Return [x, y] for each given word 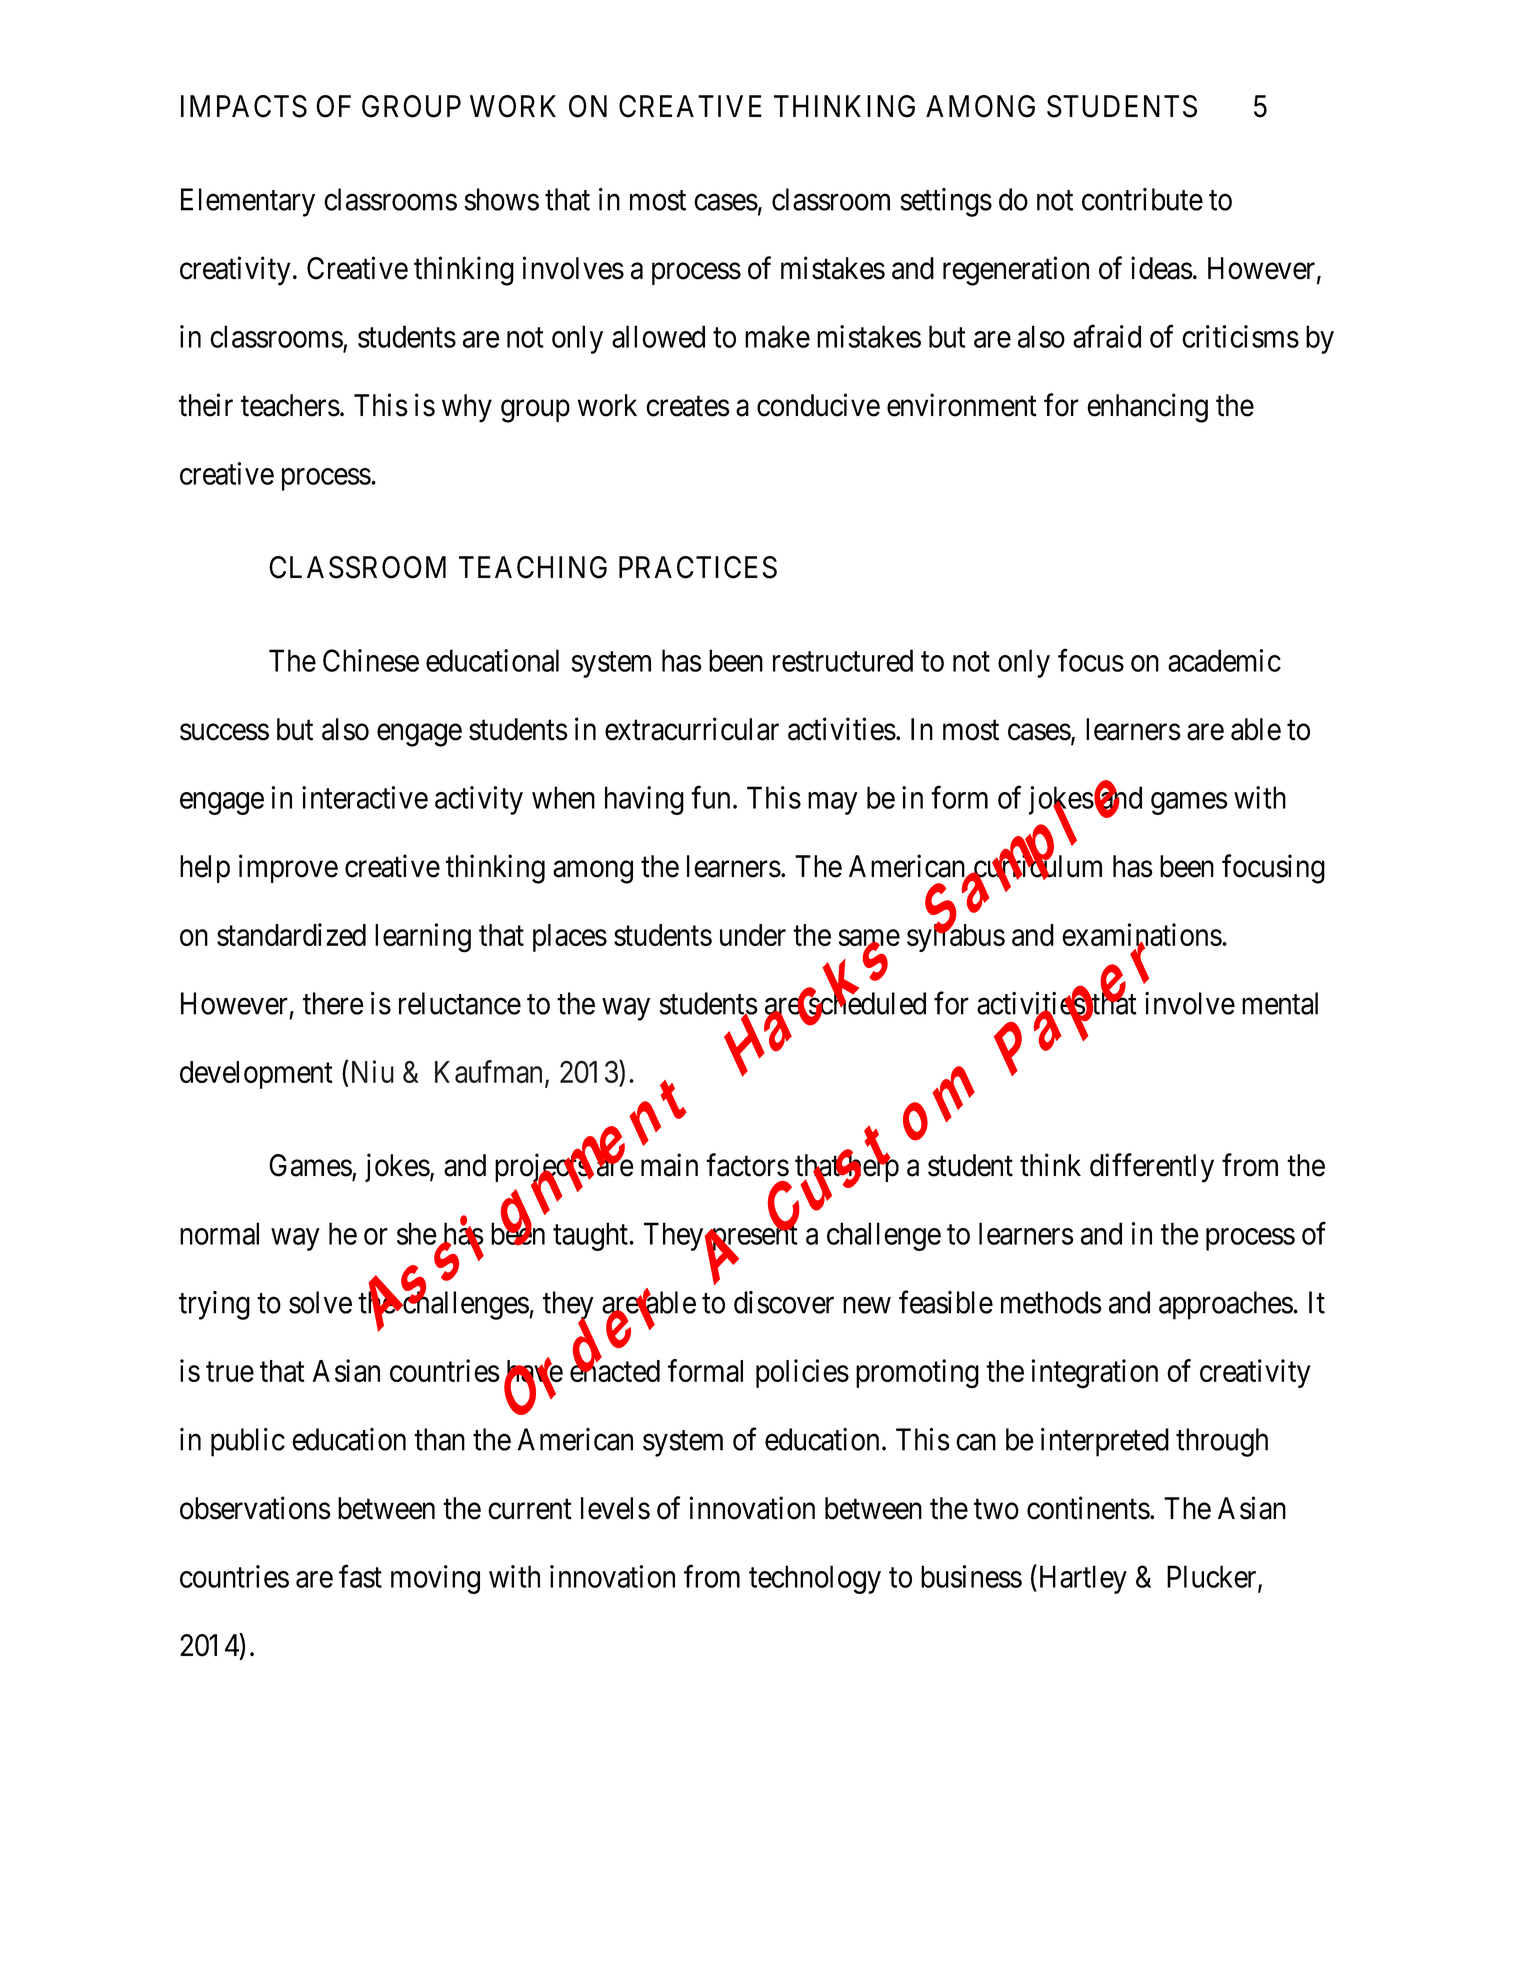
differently [1152, 1168]
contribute [1142, 199]
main [669, 1165]
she [417, 1233]
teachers [290, 405]
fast [360, 1576]
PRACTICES [698, 567]
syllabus [956, 937]
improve [288, 868]
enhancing [1147, 408]
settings [946, 202]
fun [710, 797]
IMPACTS [244, 106]
